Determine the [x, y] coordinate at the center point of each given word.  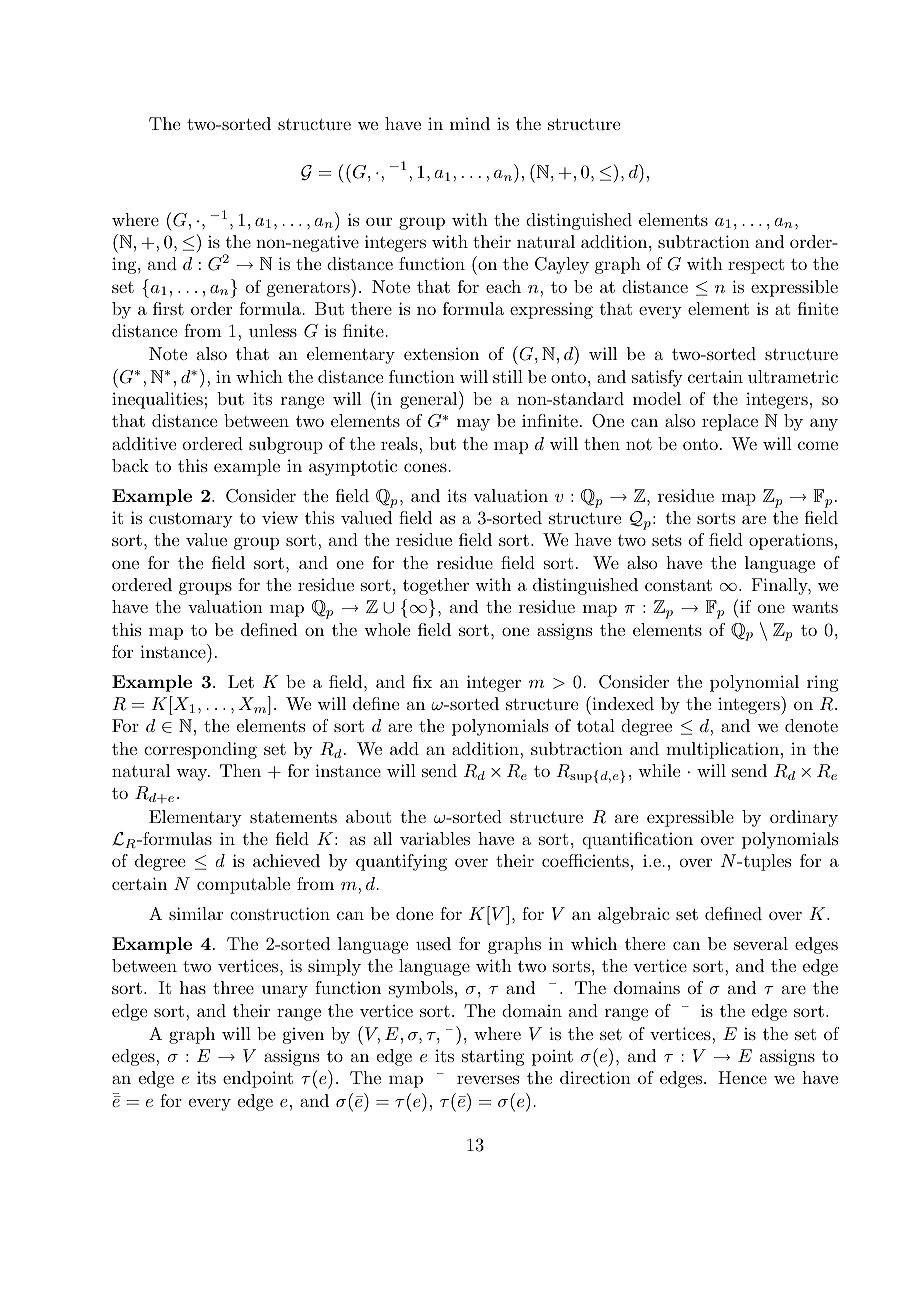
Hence [742, 1077]
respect [756, 266]
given [303, 1035]
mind [470, 123]
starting [493, 1057]
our [379, 221]
